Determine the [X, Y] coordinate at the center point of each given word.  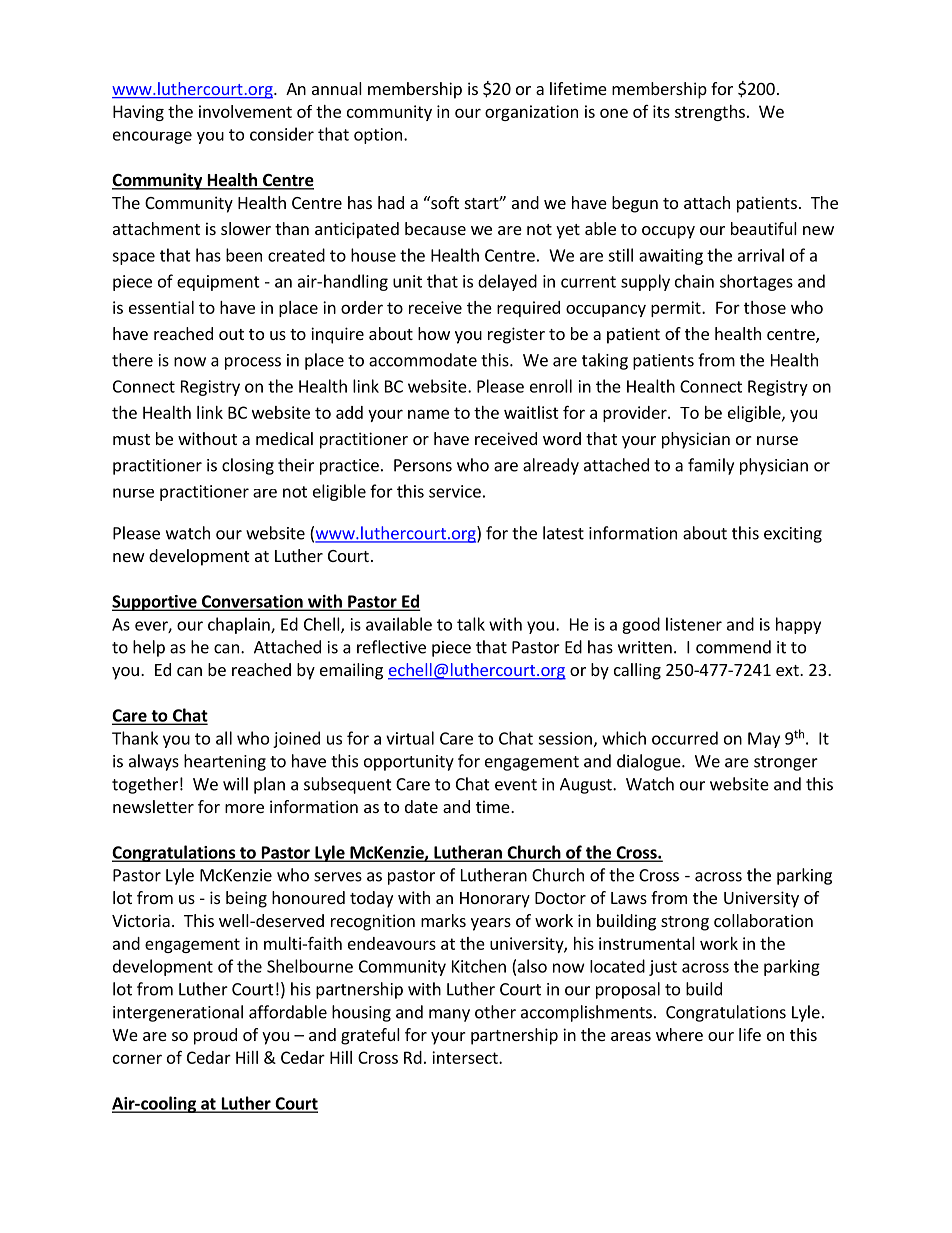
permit [677, 309]
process [253, 363]
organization [531, 113]
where [679, 1034]
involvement [245, 111]
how [434, 333]
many [449, 1015]
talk [471, 624]
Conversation [252, 602]
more [244, 808]
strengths [710, 113]
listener [694, 624]
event [516, 785]
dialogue [650, 762]
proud [215, 1036]
